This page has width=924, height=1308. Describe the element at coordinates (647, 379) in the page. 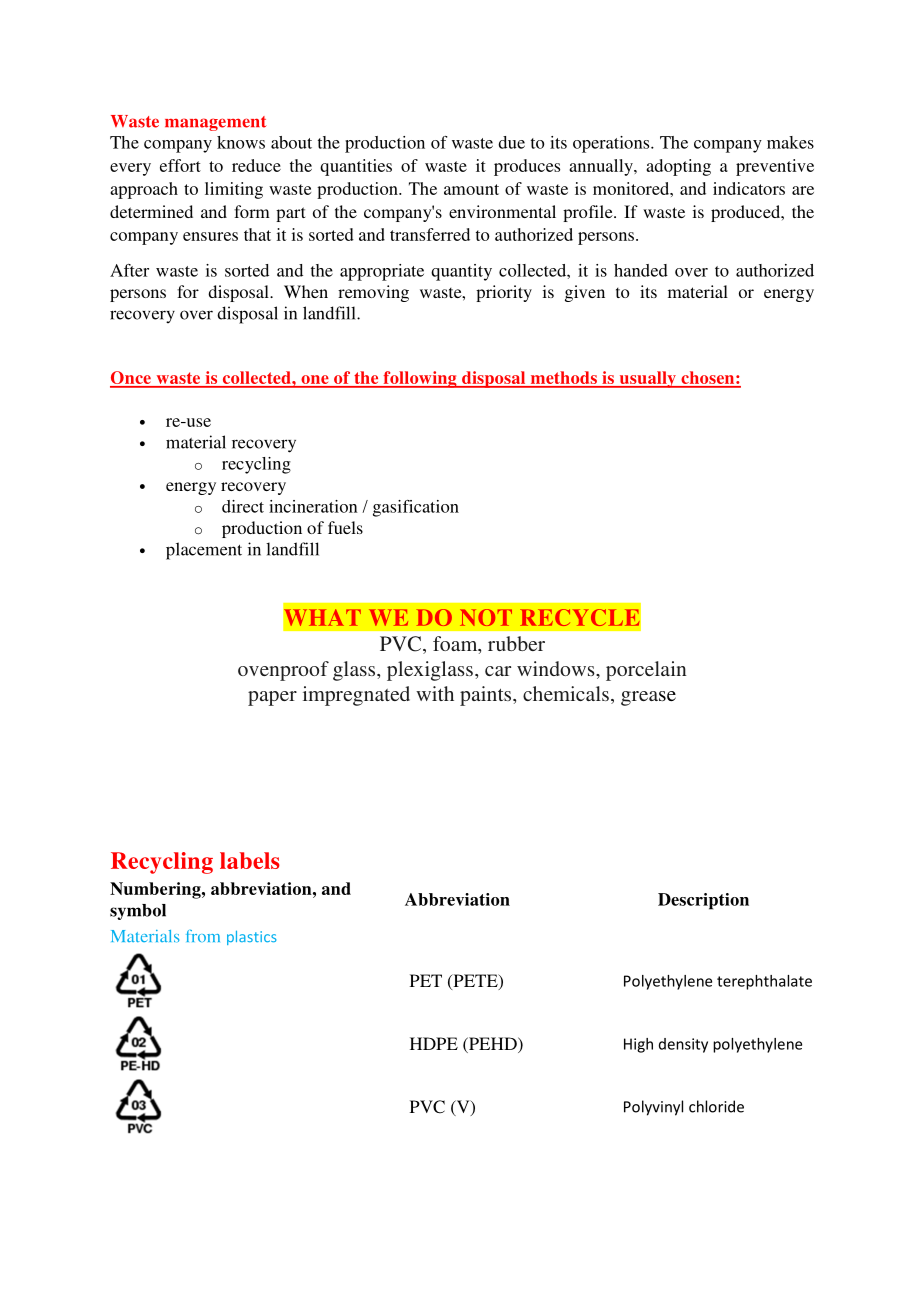

I see `usually` at that location.
